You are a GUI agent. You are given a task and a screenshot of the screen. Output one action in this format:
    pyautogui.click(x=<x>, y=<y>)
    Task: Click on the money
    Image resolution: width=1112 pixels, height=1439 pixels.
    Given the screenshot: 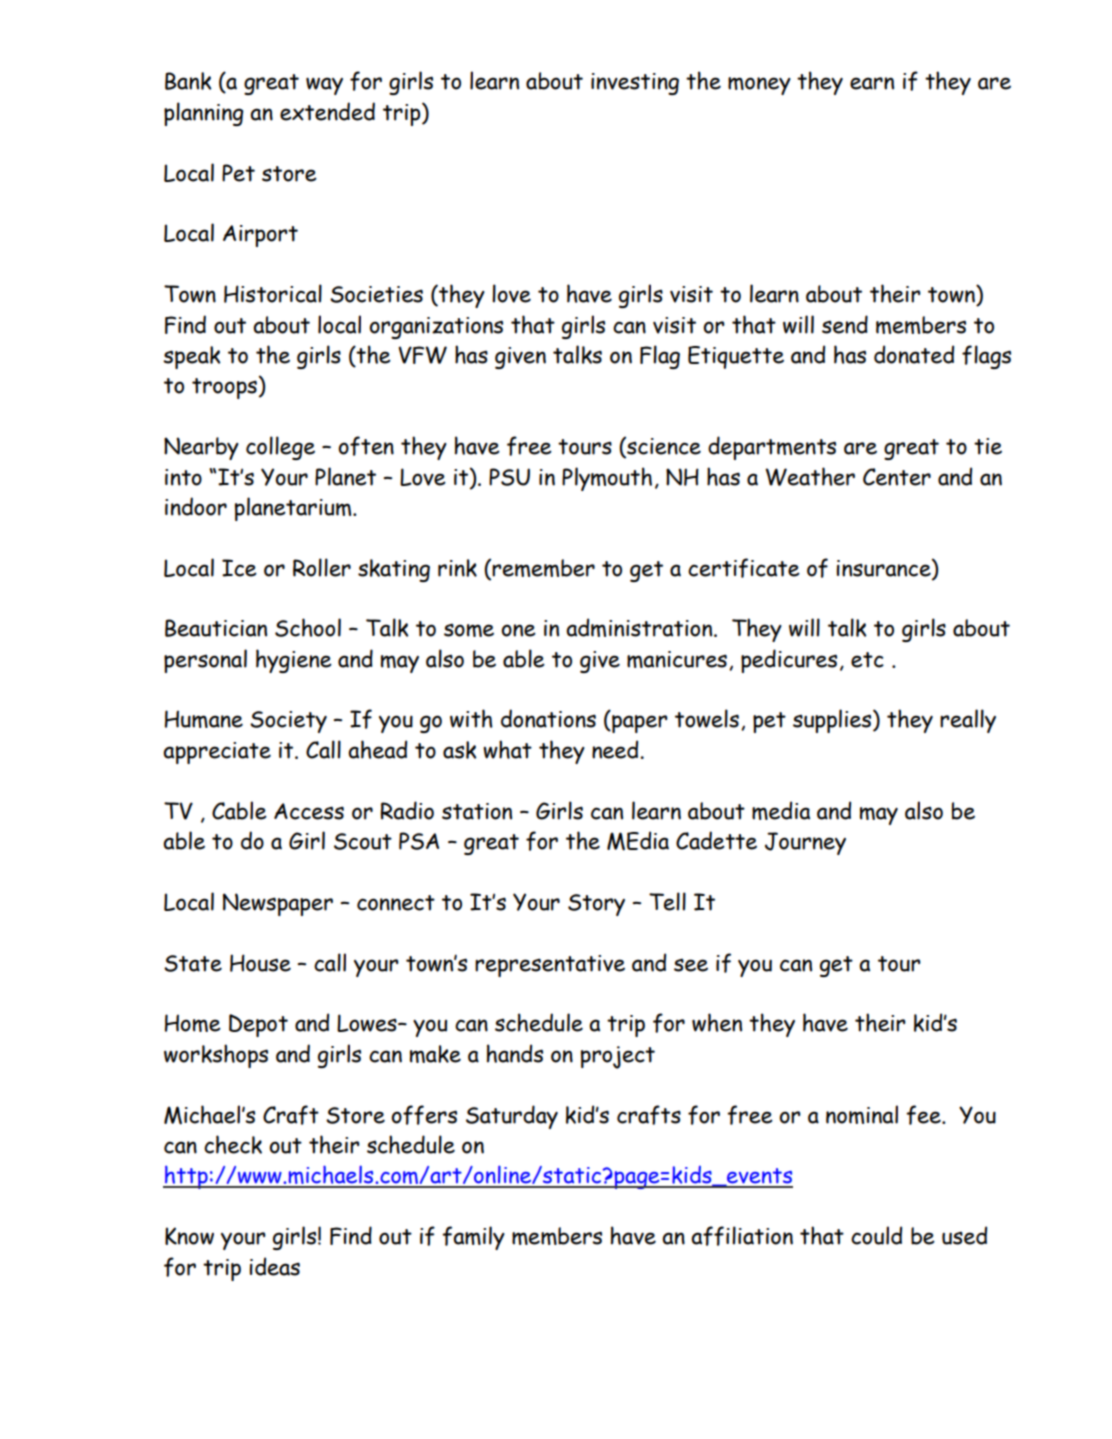 What is the action you would take?
    pyautogui.click(x=759, y=86)
